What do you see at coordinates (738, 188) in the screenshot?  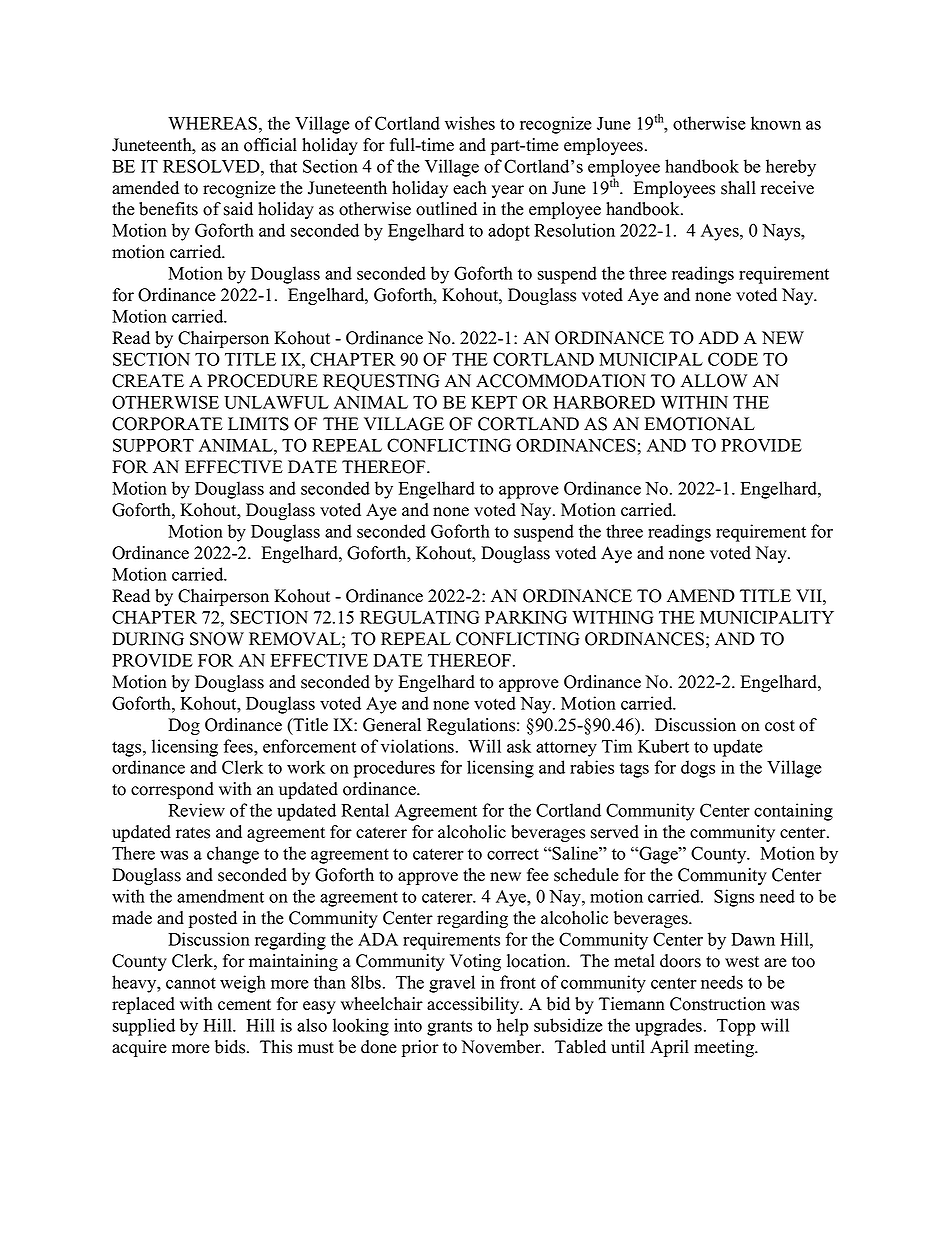 I see `shall` at bounding box center [738, 188].
